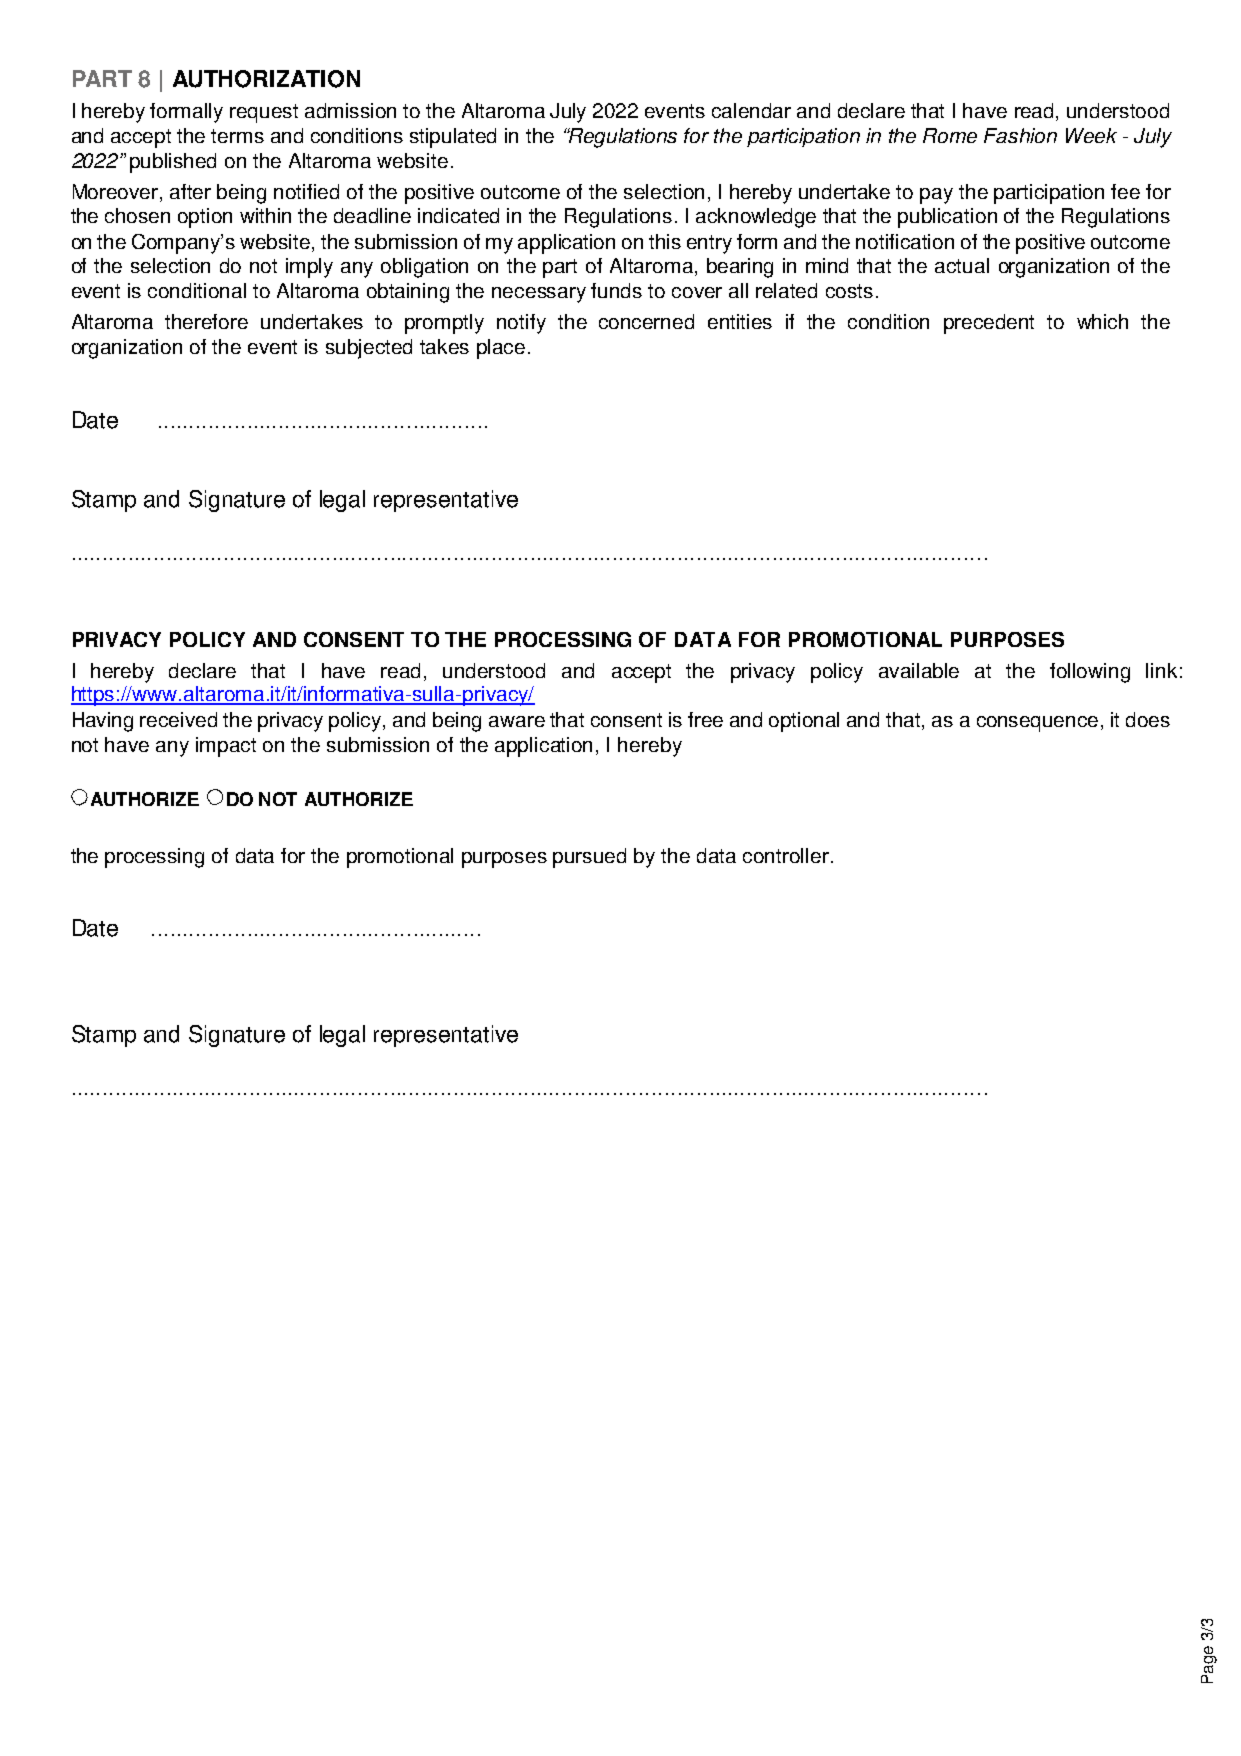 Image resolution: width=1241 pixels, height=1756 pixels. Describe the element at coordinates (646, 321) in the screenshot. I see `concerned` at that location.
